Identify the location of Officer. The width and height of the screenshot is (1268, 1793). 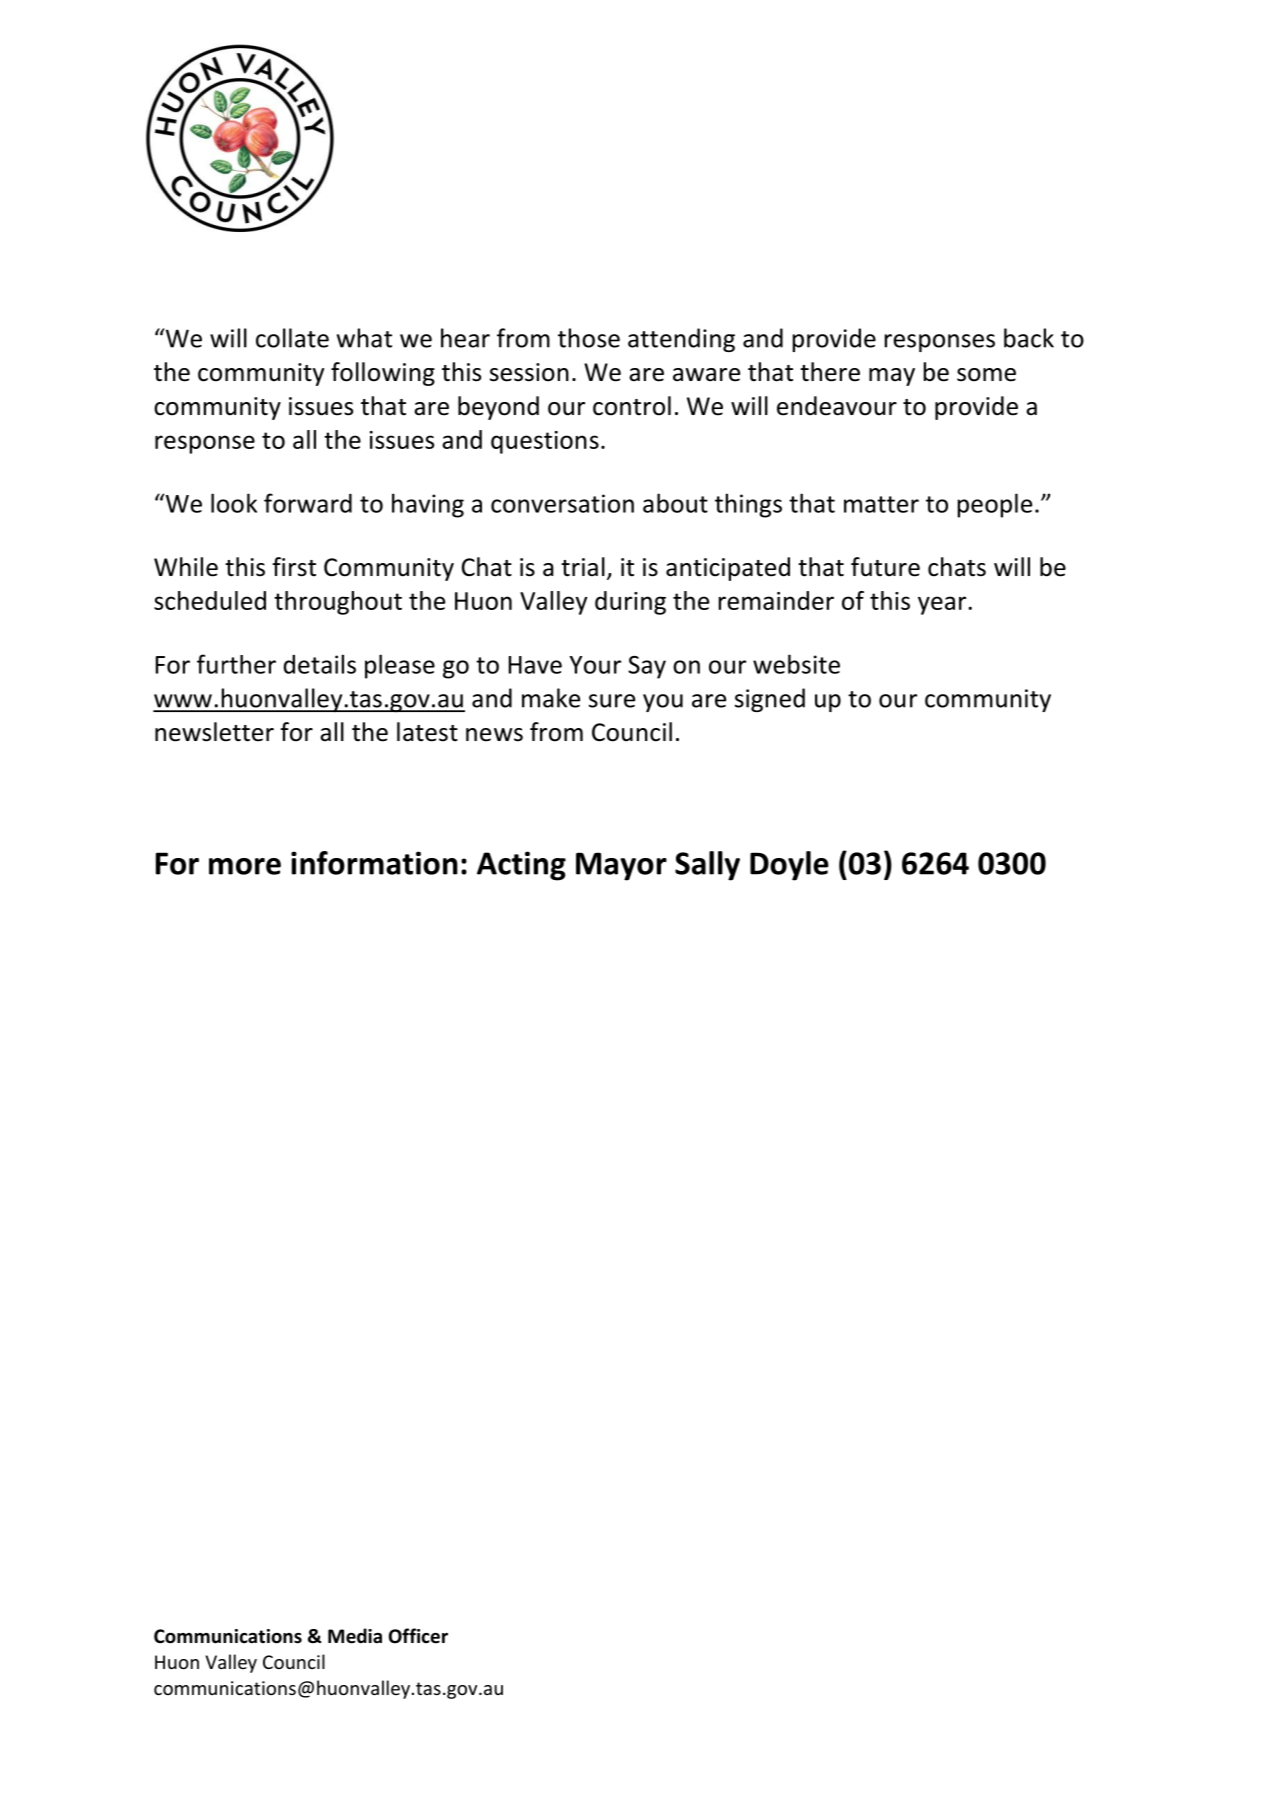
(418, 1636).
